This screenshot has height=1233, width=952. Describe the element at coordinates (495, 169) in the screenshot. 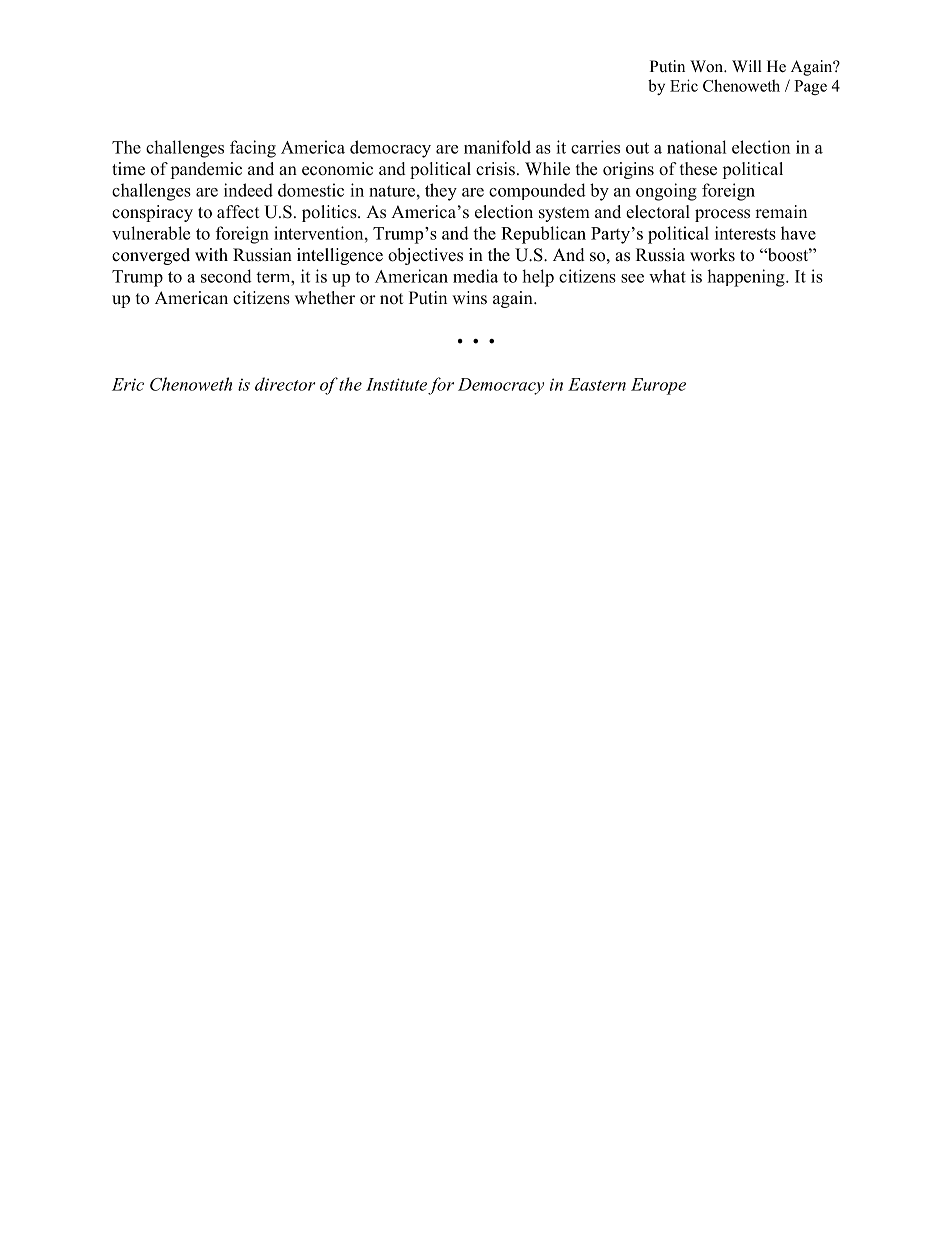

I see `crisis` at that location.
